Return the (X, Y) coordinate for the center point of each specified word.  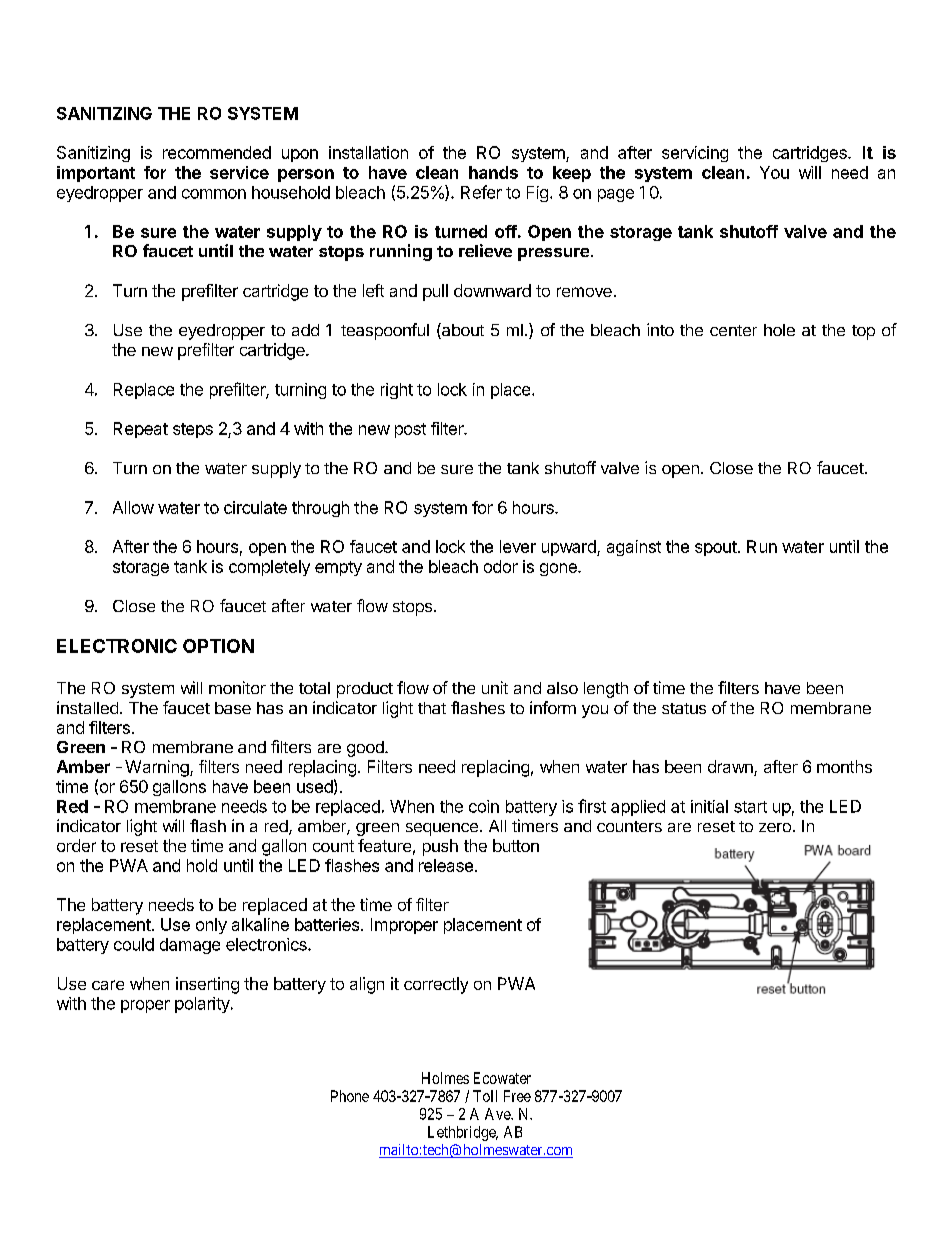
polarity (203, 1005)
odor (501, 566)
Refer (481, 192)
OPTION (218, 646)
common (214, 194)
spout (716, 548)
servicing (695, 154)
